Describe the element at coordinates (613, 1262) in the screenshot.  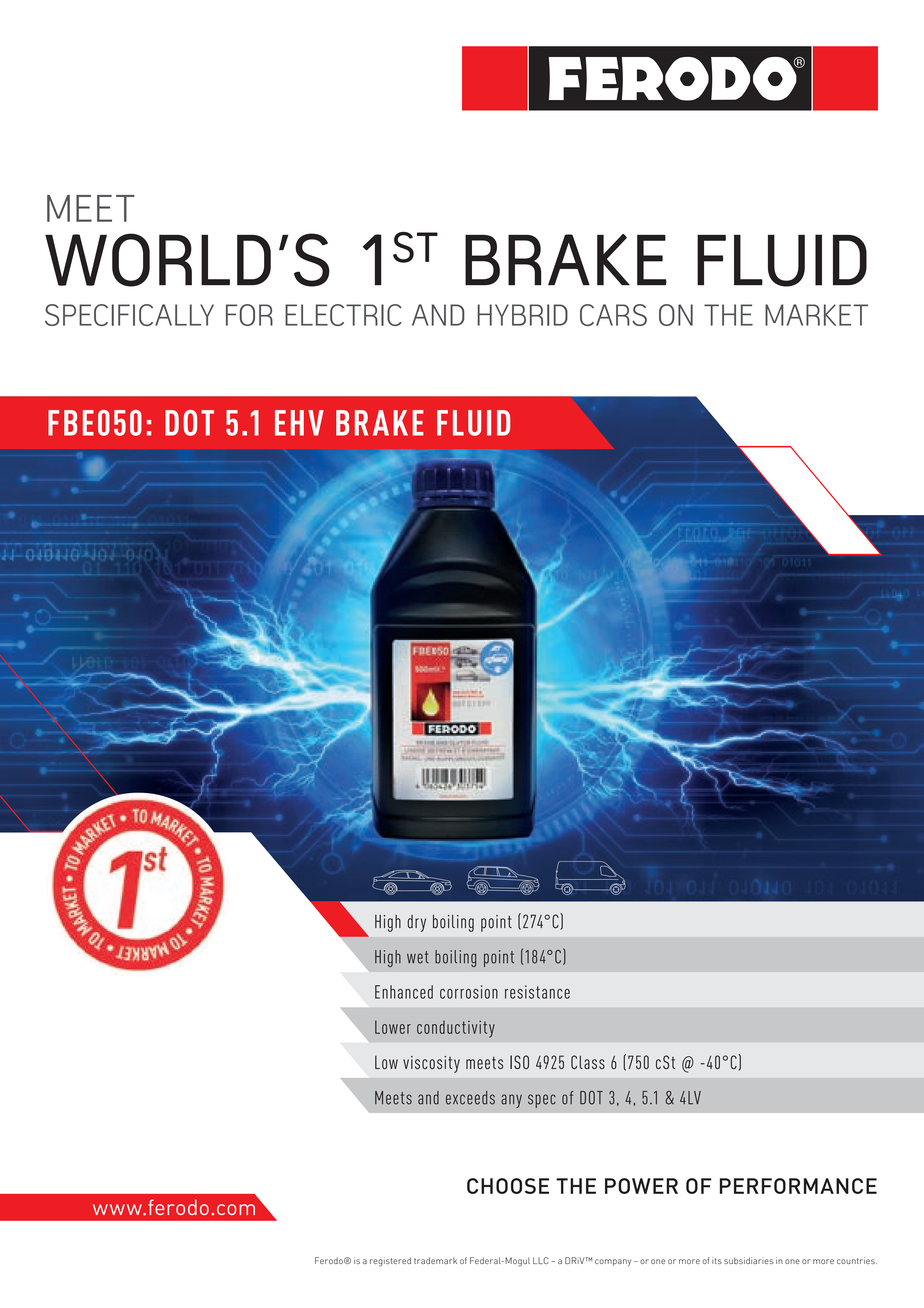
I see `company` at that location.
